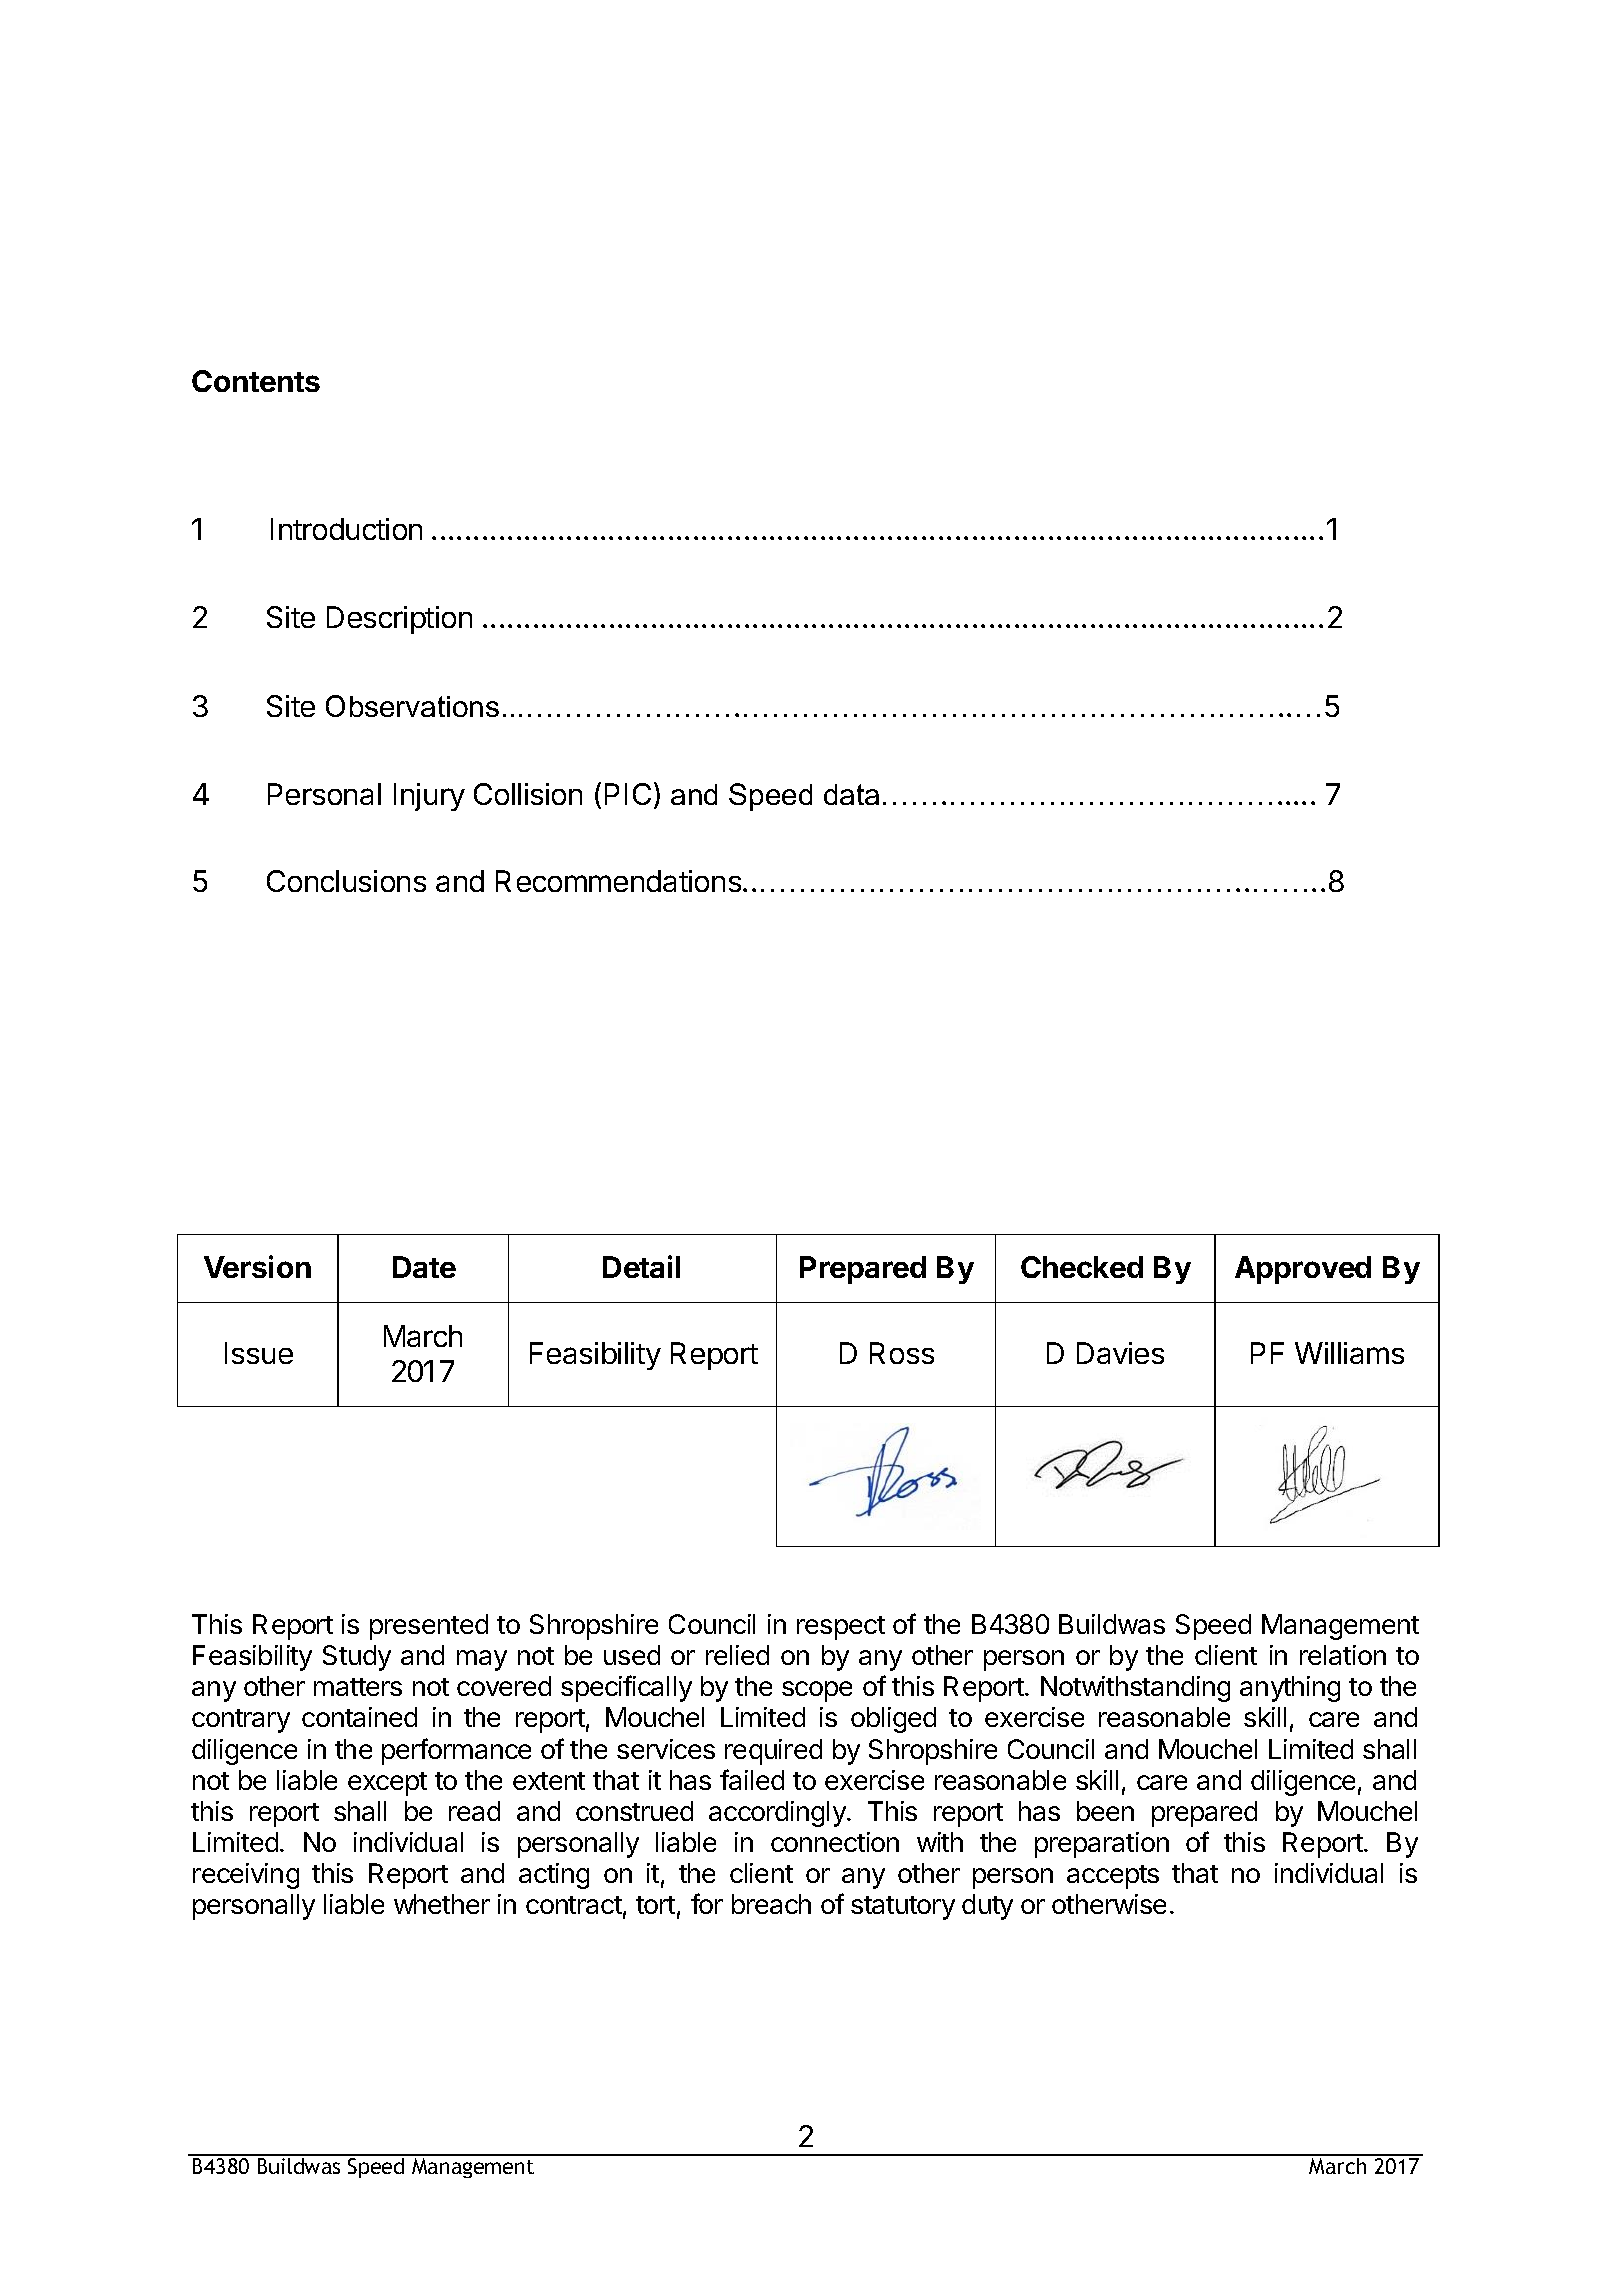 The width and height of the image is (1611, 2278). Describe the element at coordinates (256, 381) in the image. I see `Contents` at that location.
